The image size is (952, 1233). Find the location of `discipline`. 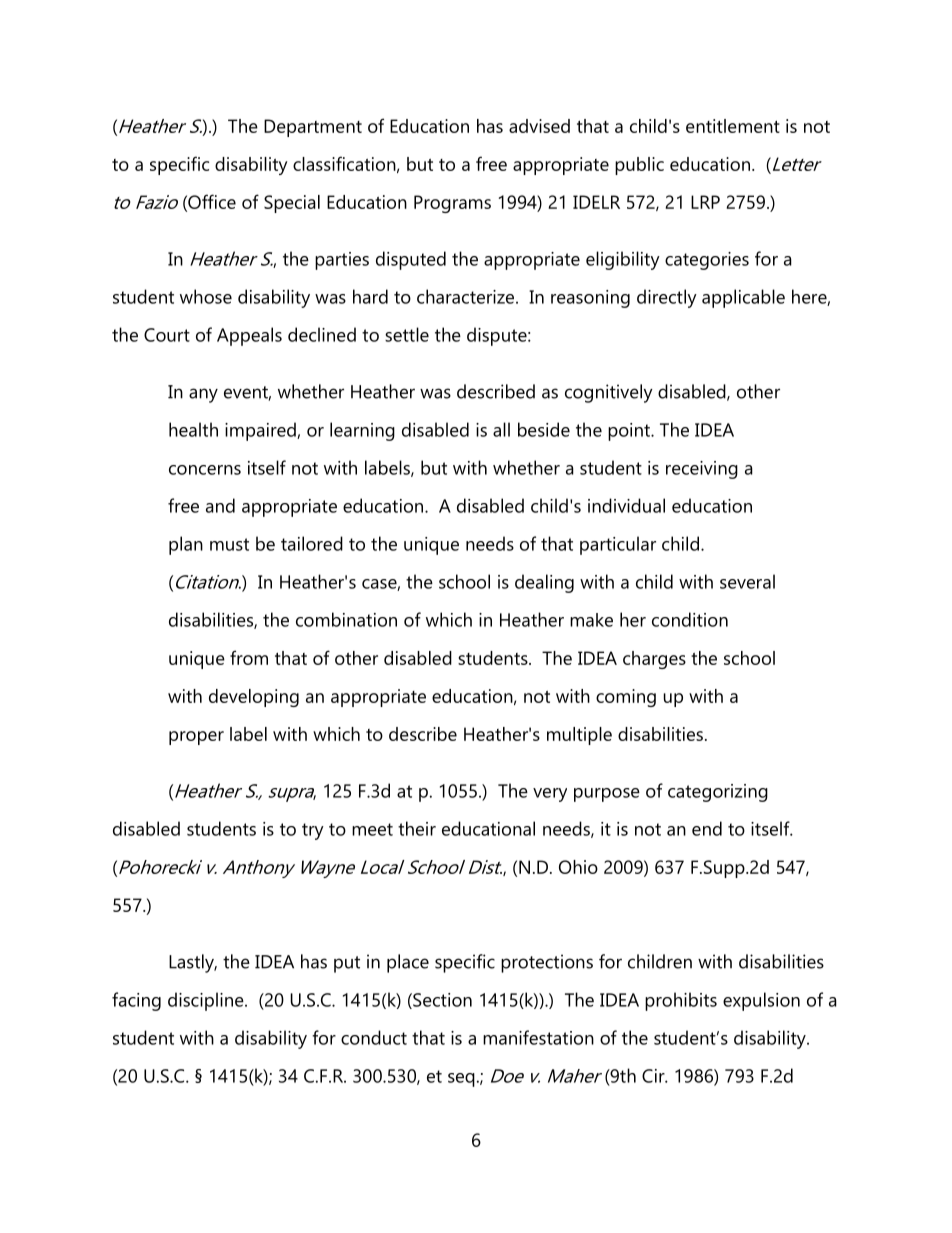

discipline is located at coordinates (207, 1001).
